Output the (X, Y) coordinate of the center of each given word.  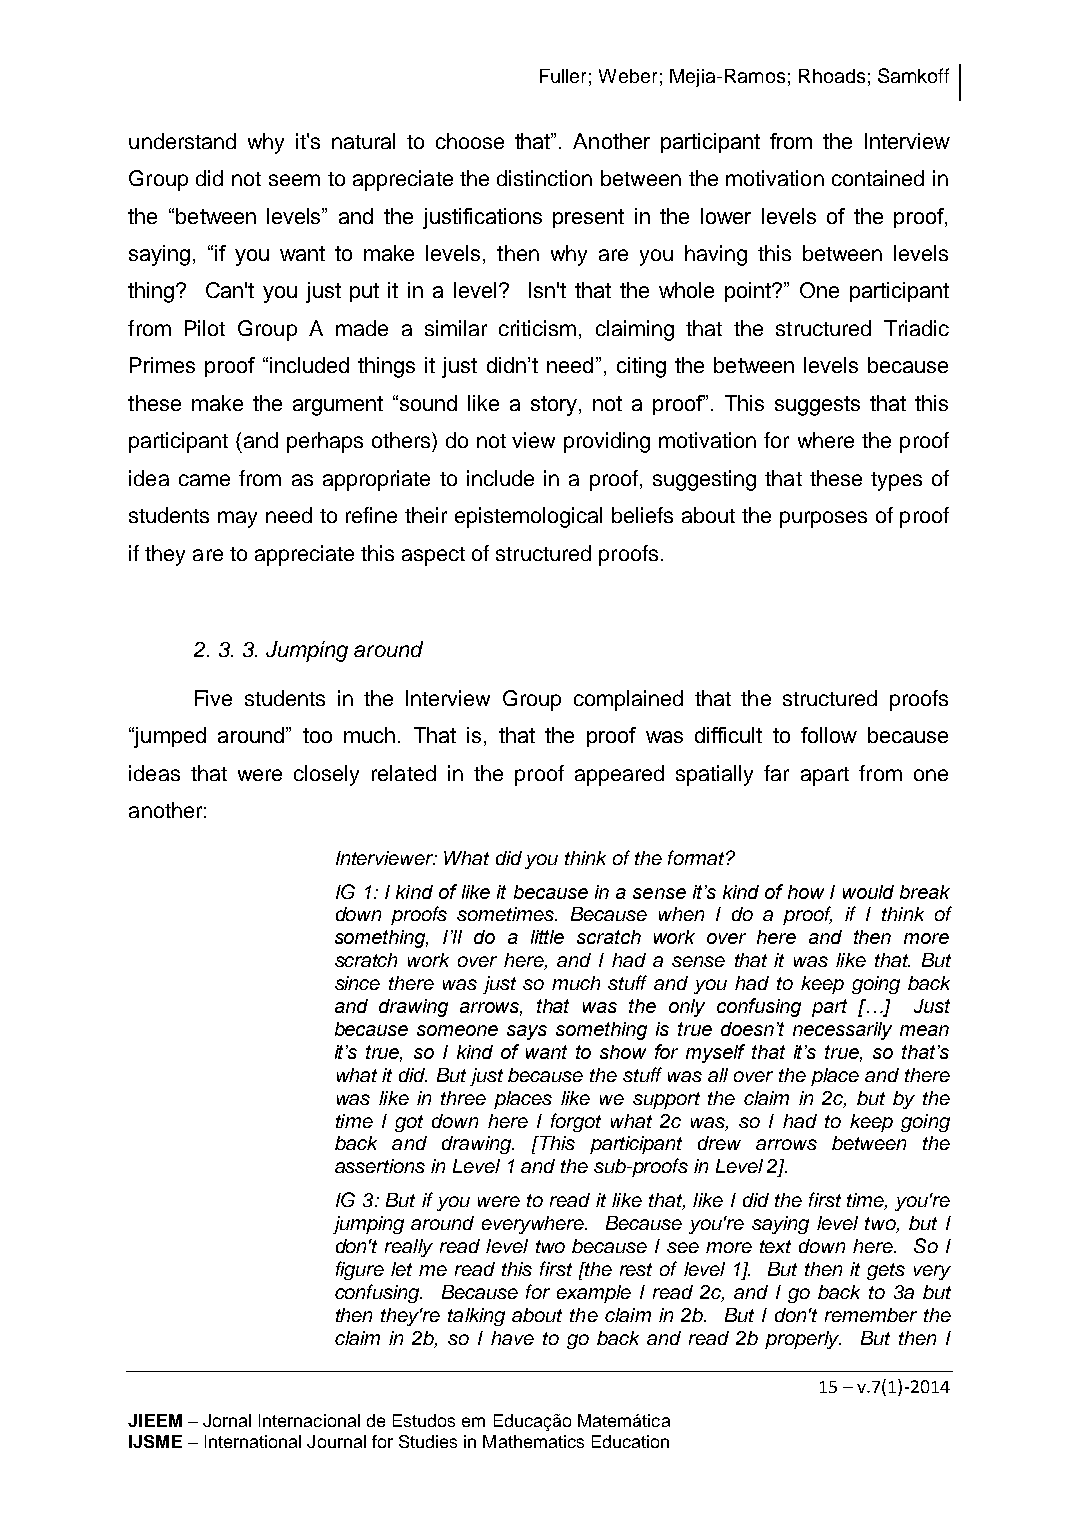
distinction (544, 178)
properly (803, 1340)
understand (182, 141)
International (253, 1441)
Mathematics (533, 1441)
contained (878, 178)
